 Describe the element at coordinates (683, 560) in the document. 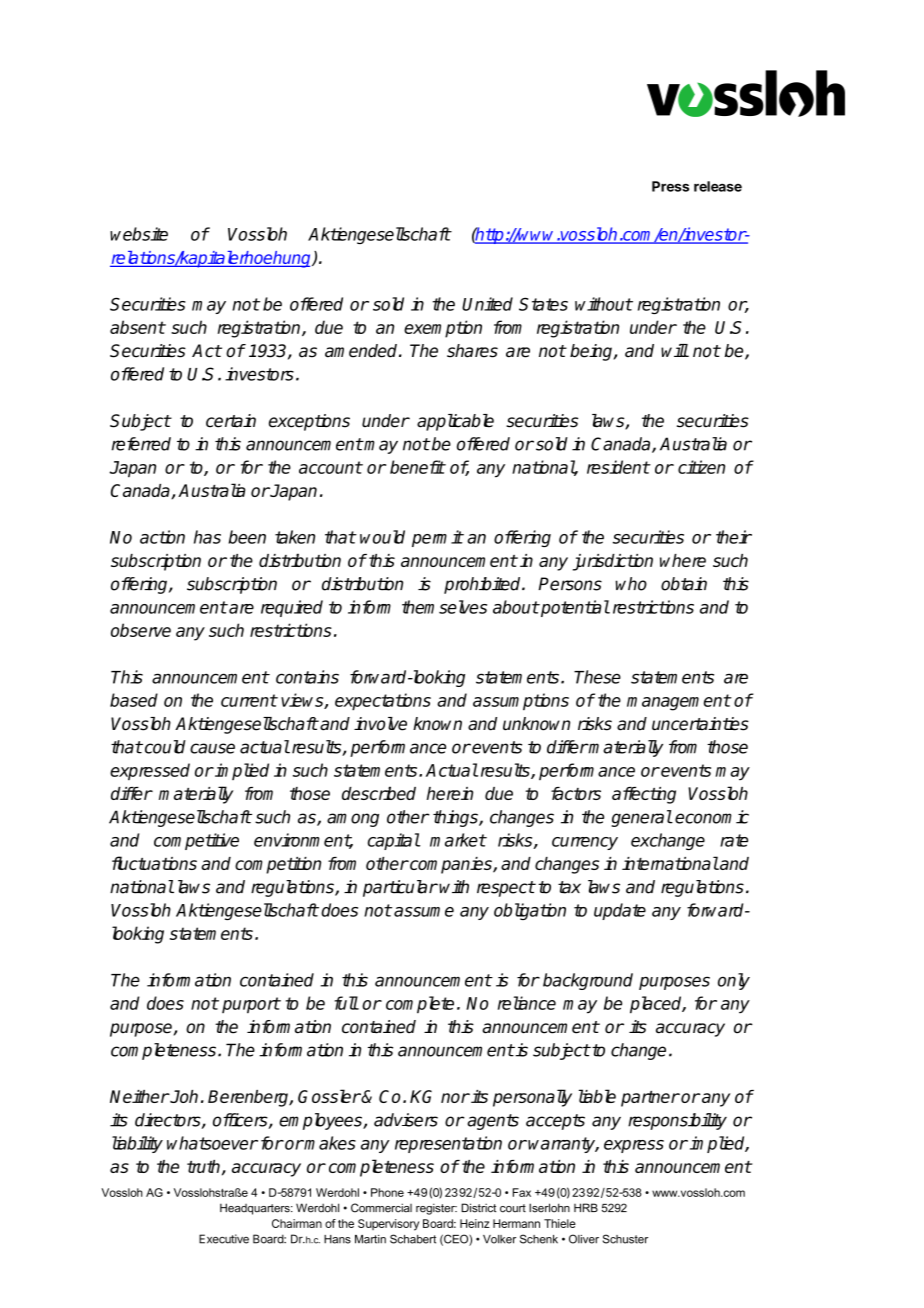

I see `where` at that location.
